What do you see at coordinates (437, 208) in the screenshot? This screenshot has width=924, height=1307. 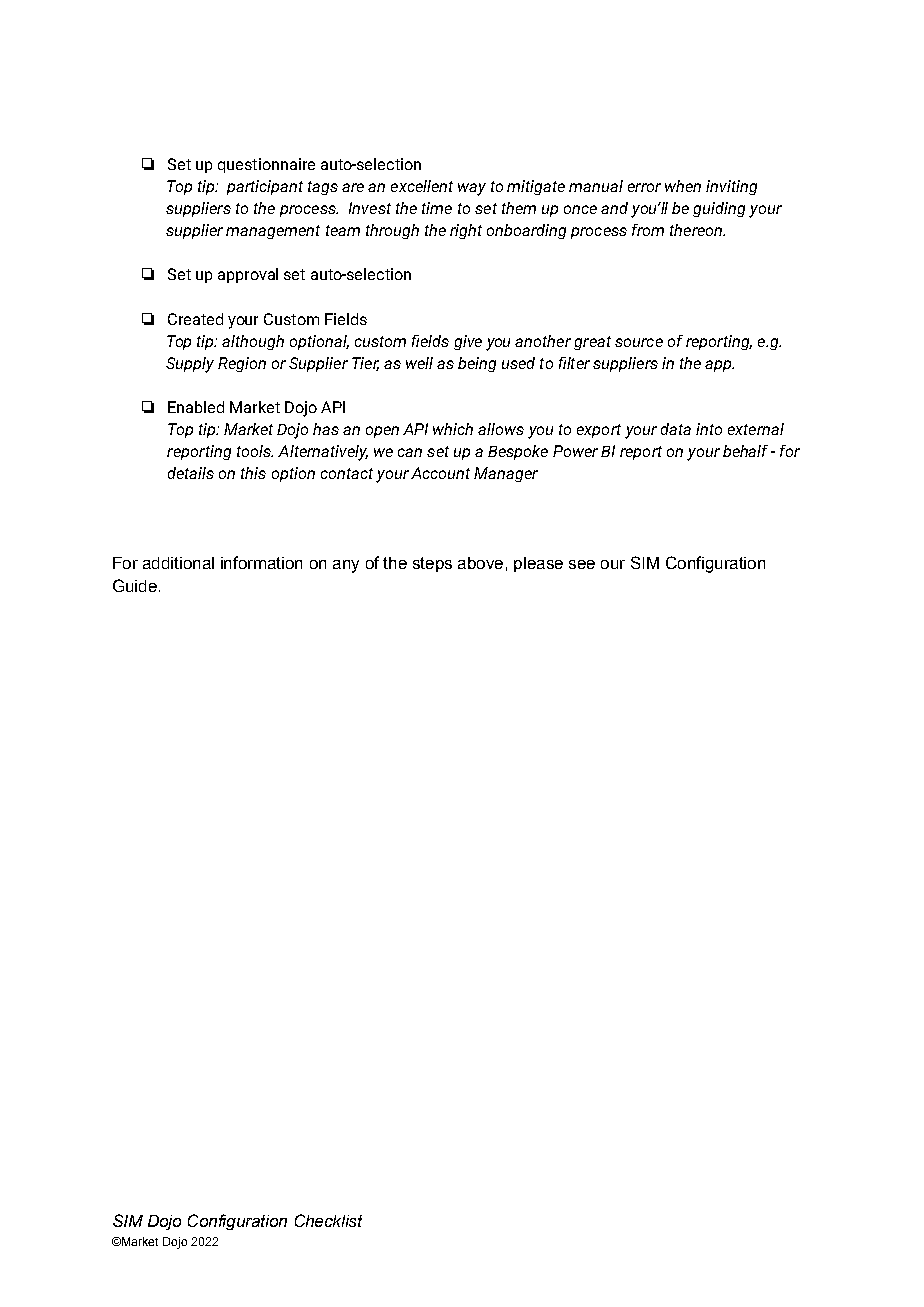 I see `time` at bounding box center [437, 208].
